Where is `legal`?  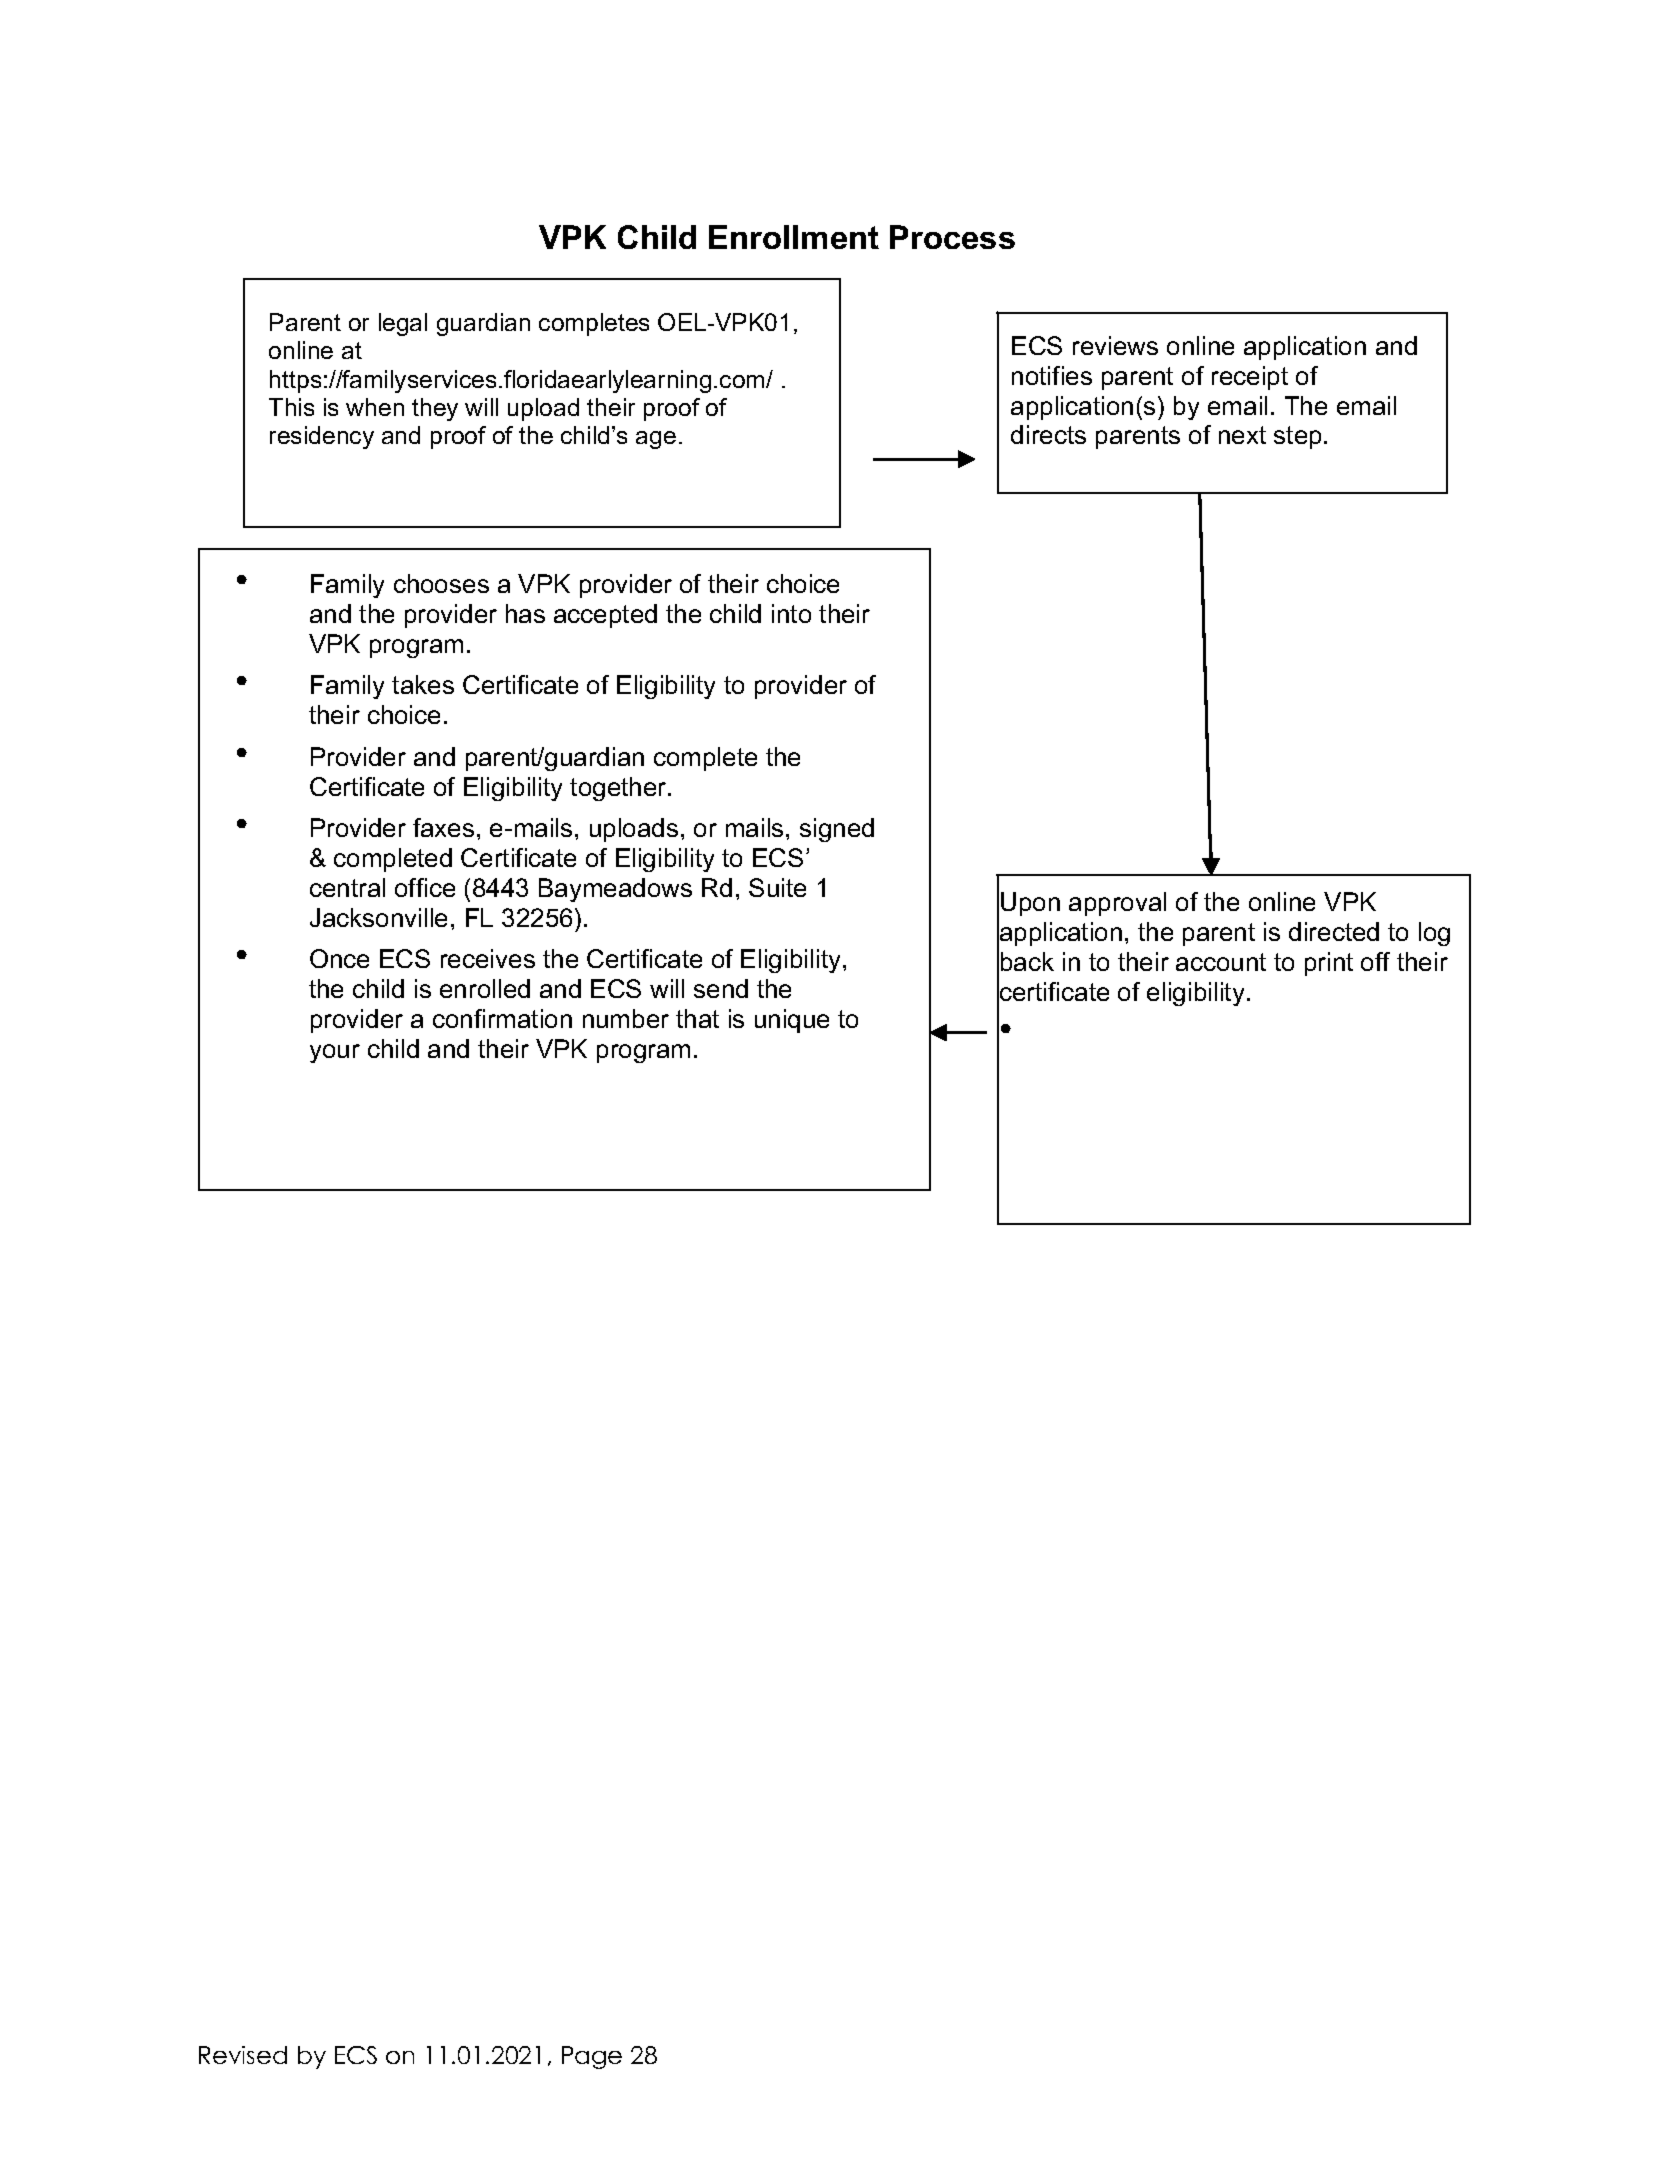
legal is located at coordinates (403, 324).
